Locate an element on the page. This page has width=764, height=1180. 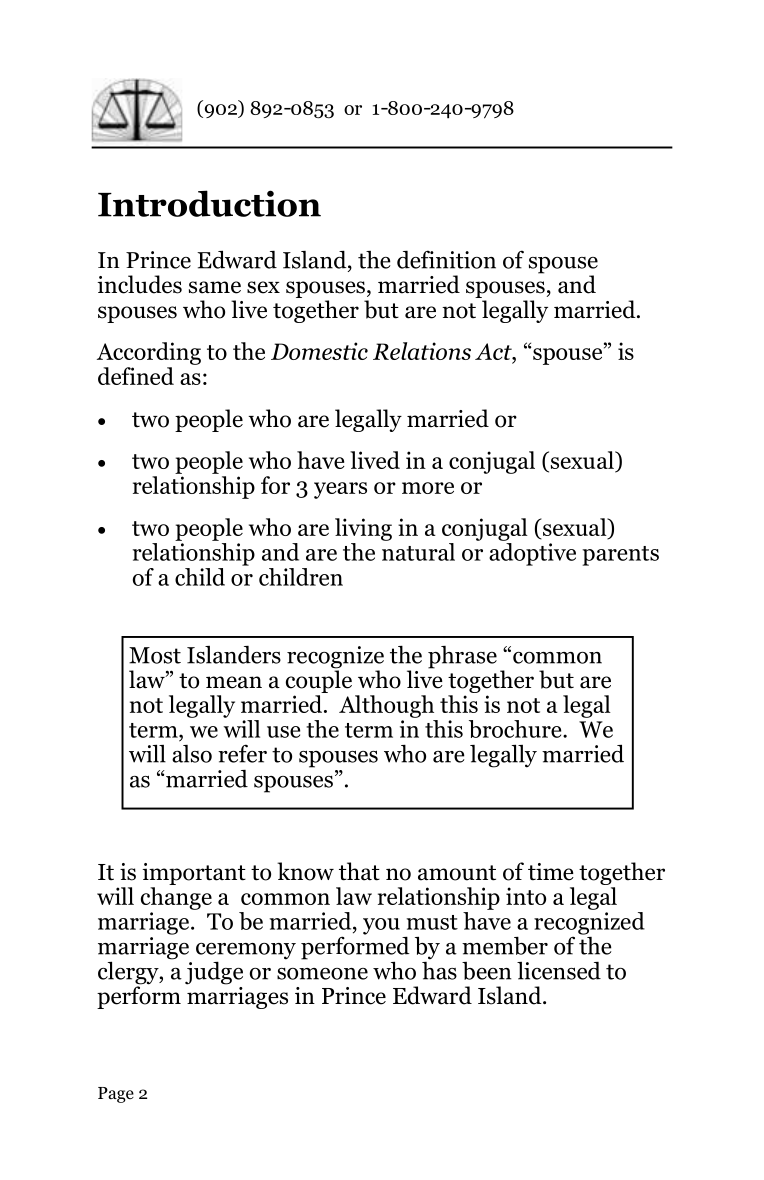
defined is located at coordinates (136, 376).
